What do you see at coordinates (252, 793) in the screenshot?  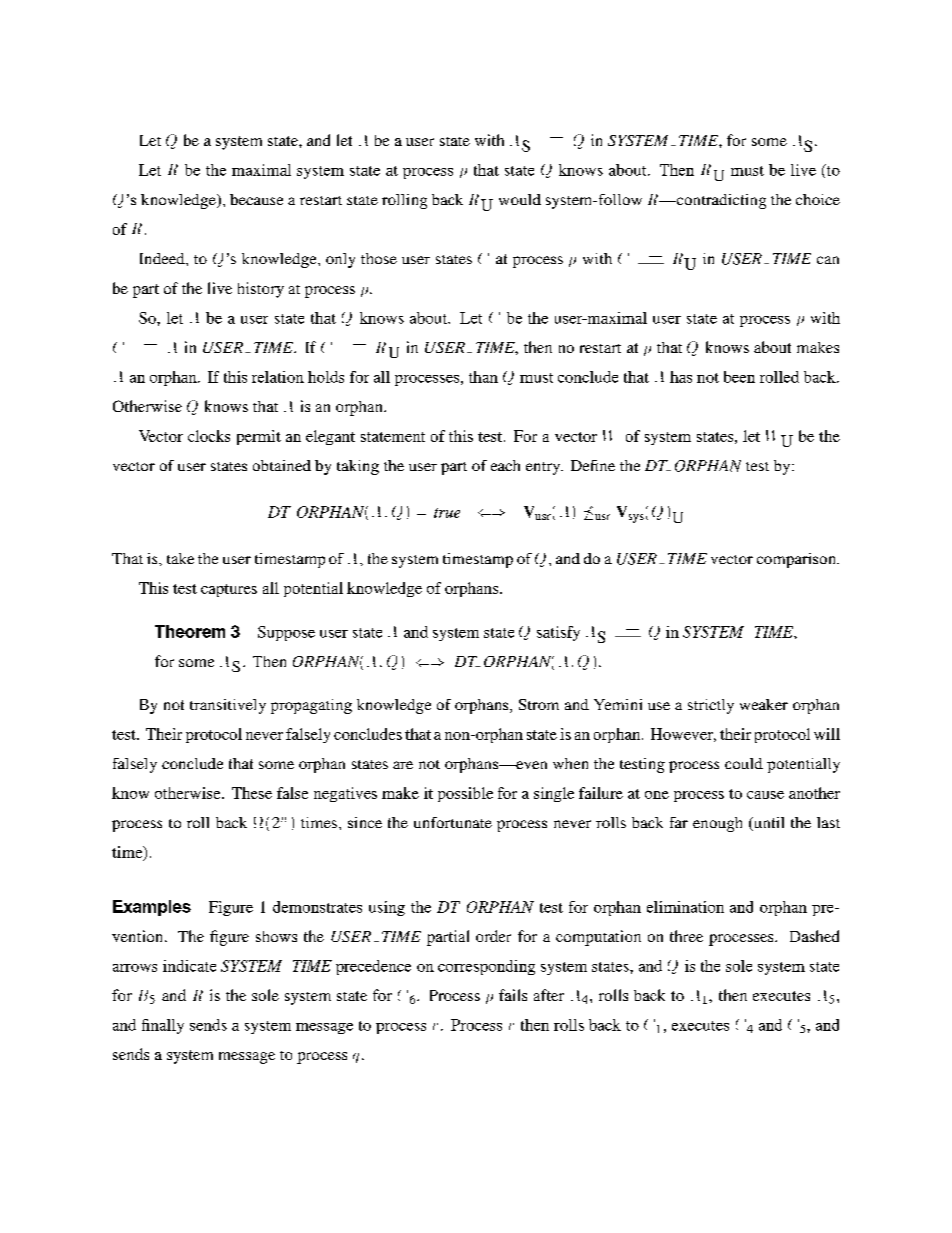 I see `These` at bounding box center [252, 793].
